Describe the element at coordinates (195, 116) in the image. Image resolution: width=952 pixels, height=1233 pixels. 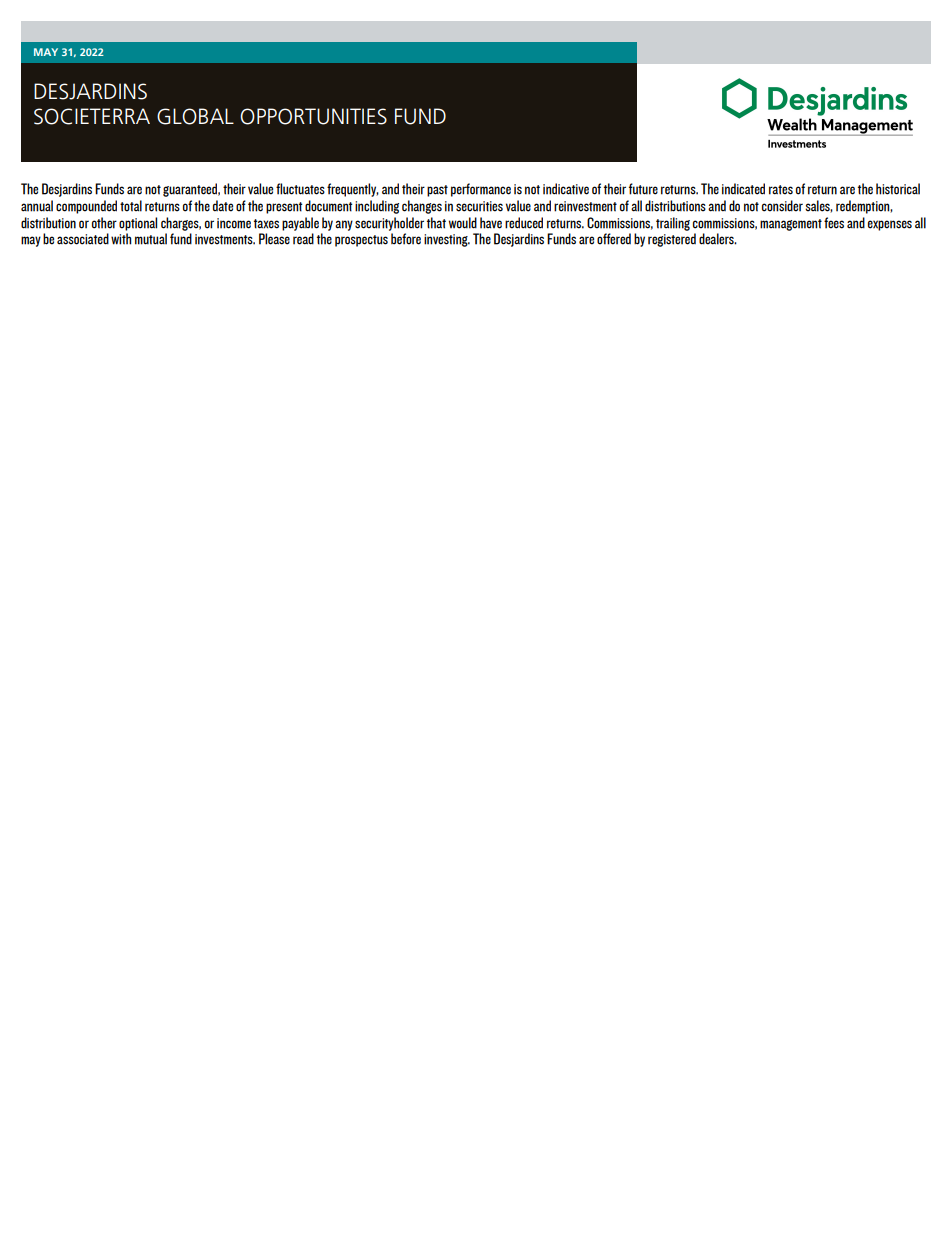
I see `GLOBAL` at that location.
